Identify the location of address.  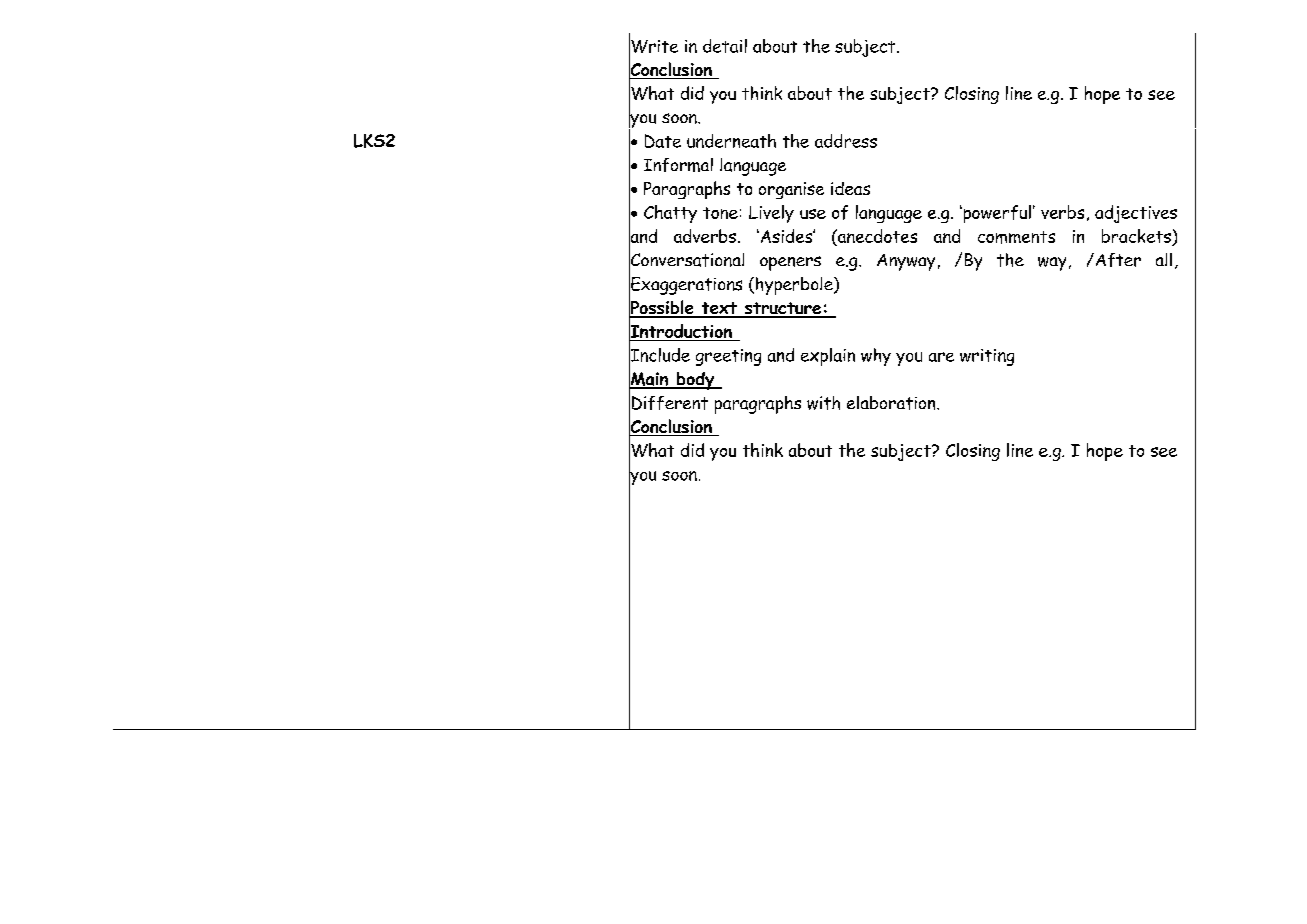
(846, 141).
